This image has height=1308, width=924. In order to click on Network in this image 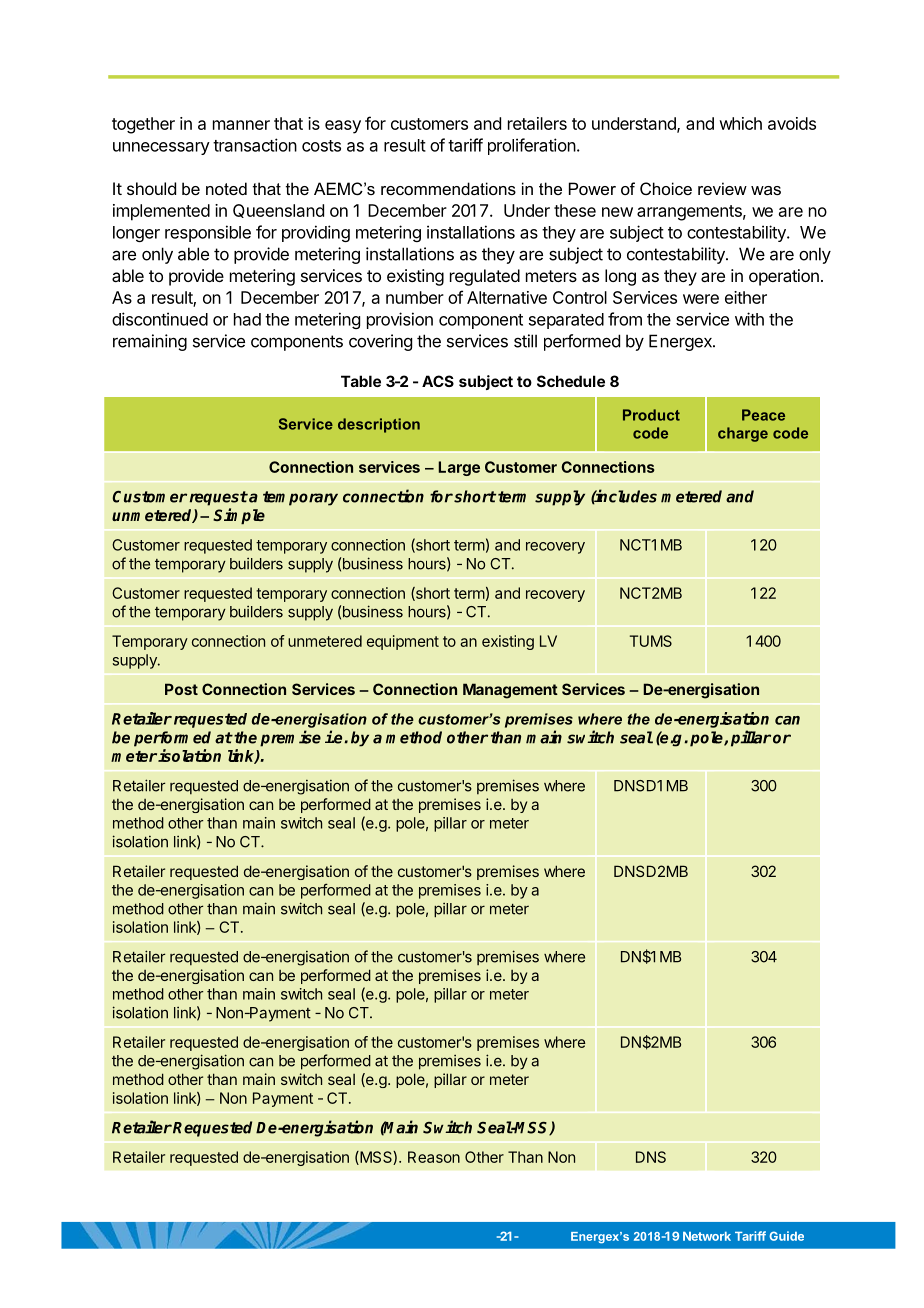, I will do `click(707, 1236)`.
